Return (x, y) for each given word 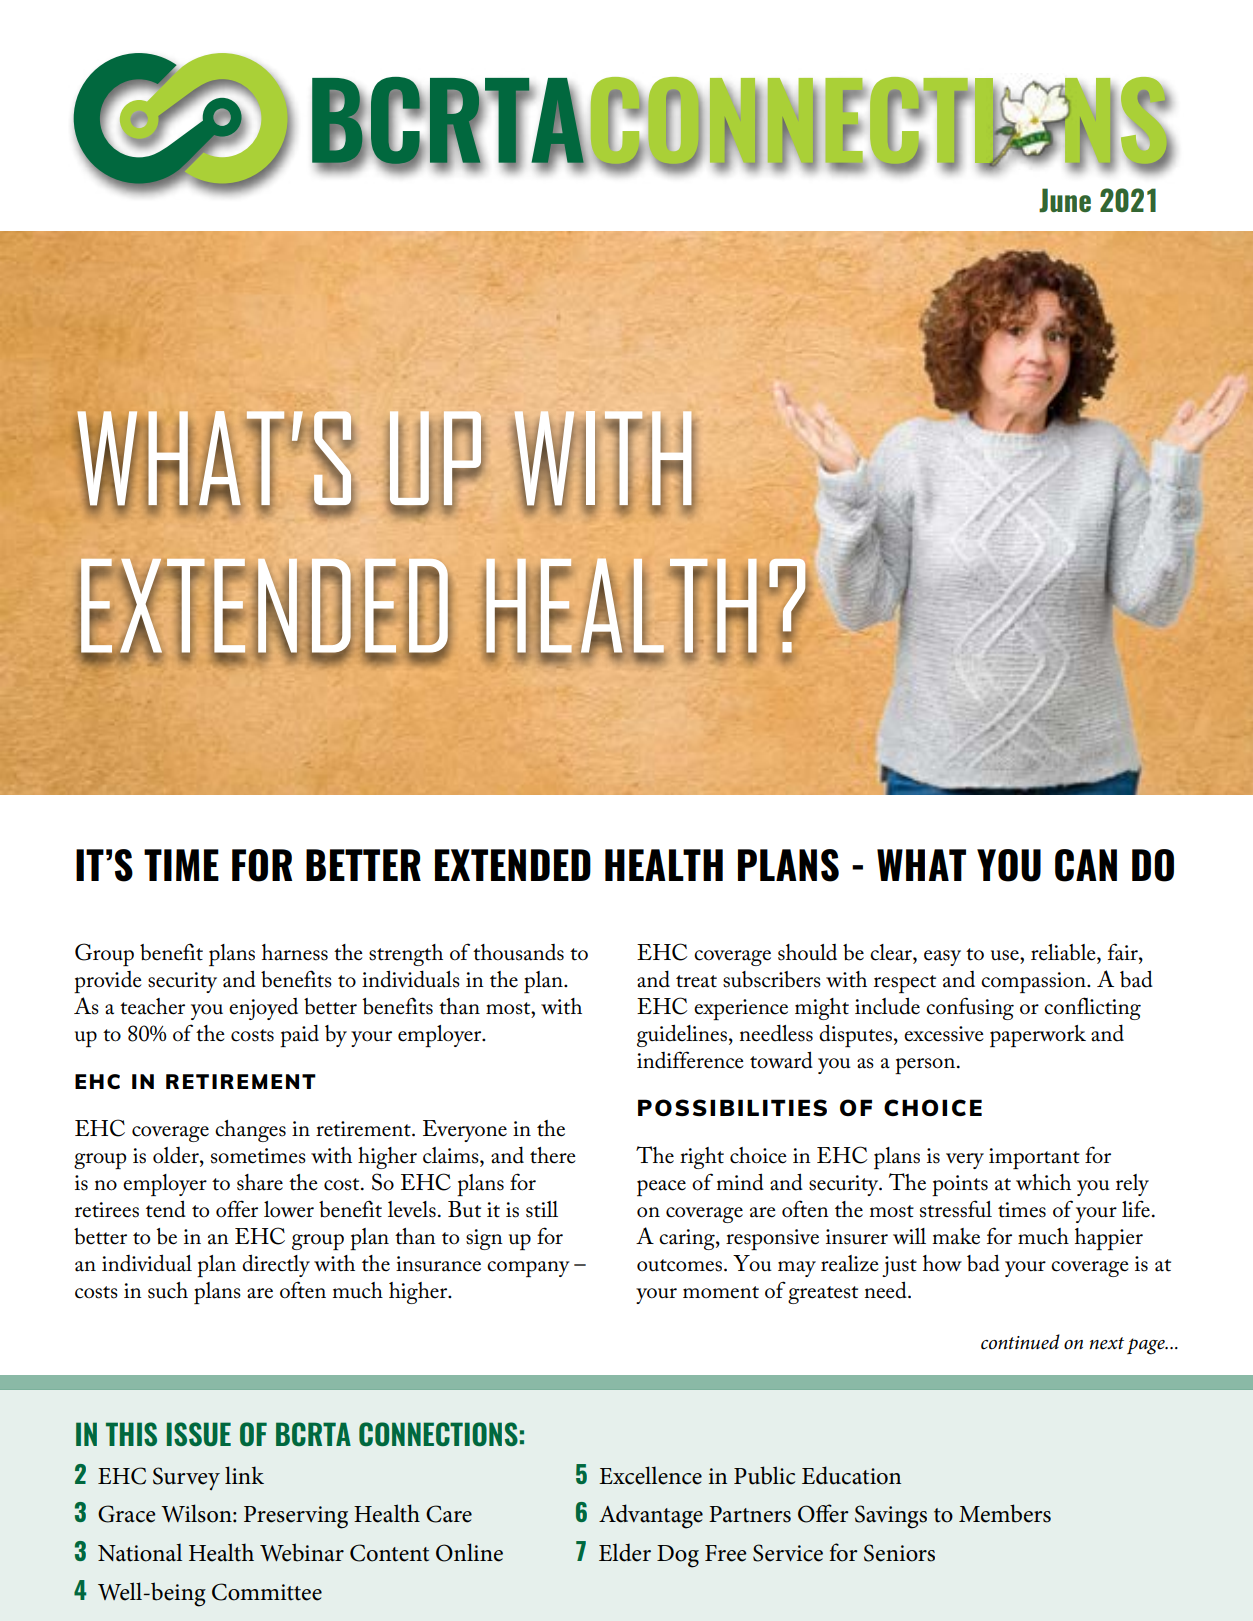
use (1006, 955)
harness (295, 952)
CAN (1086, 865)
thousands (518, 952)
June (1065, 200)
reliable (1064, 952)
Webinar (302, 1552)
